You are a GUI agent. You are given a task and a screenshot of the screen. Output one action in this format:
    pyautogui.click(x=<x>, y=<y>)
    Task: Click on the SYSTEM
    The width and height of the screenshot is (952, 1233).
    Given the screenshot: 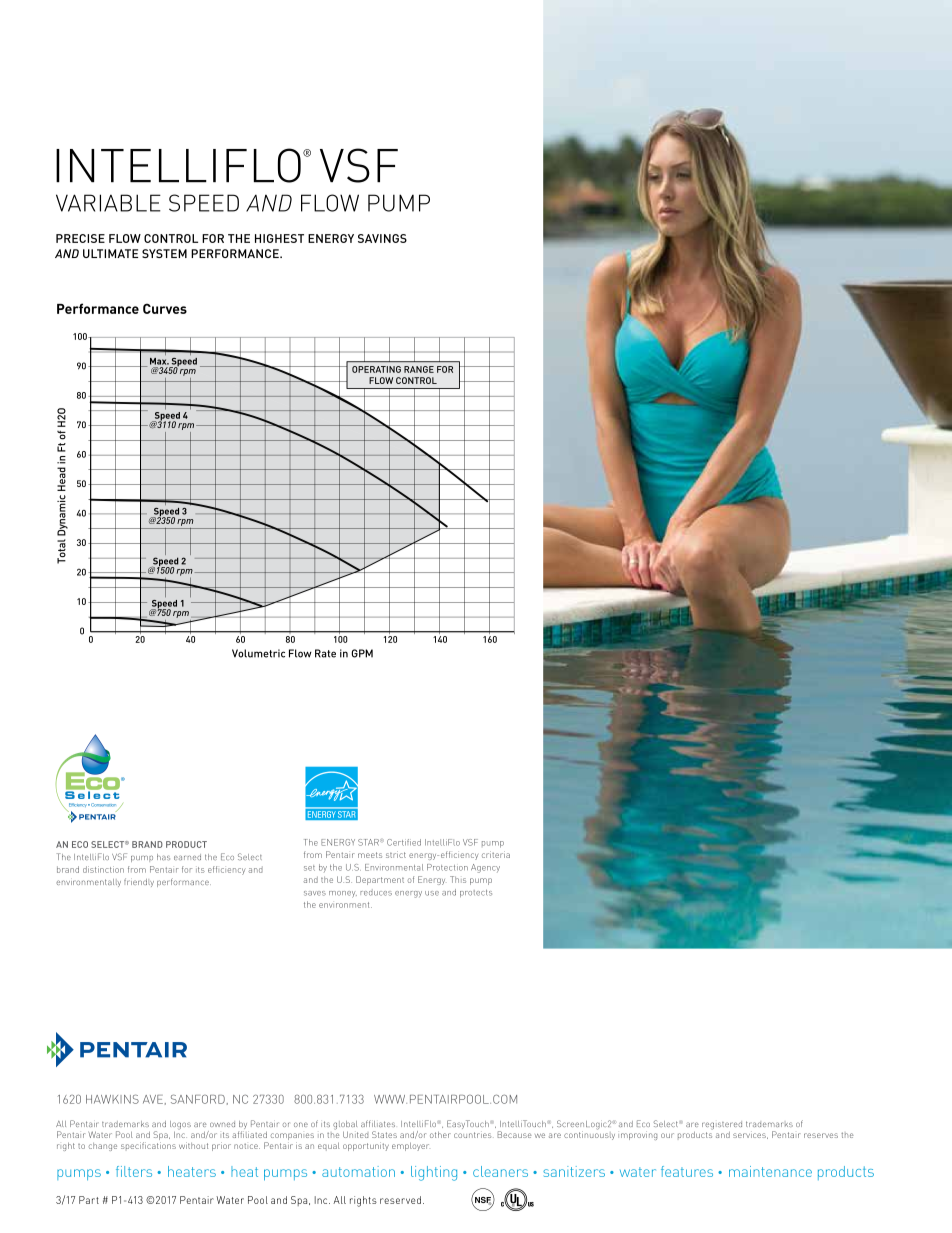 What is the action you would take?
    pyautogui.click(x=164, y=253)
